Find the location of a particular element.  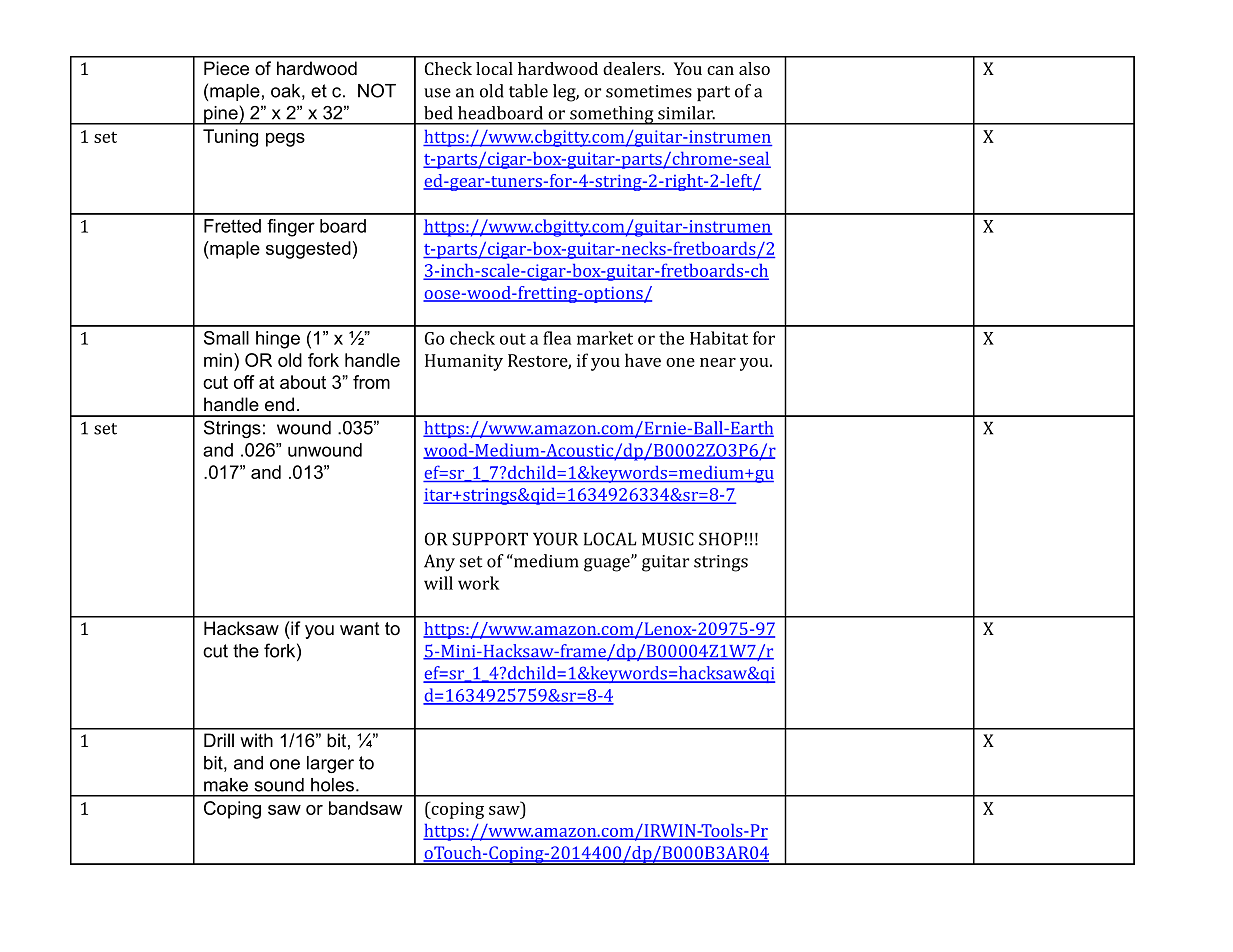

Humanity is located at coordinates (464, 362).
